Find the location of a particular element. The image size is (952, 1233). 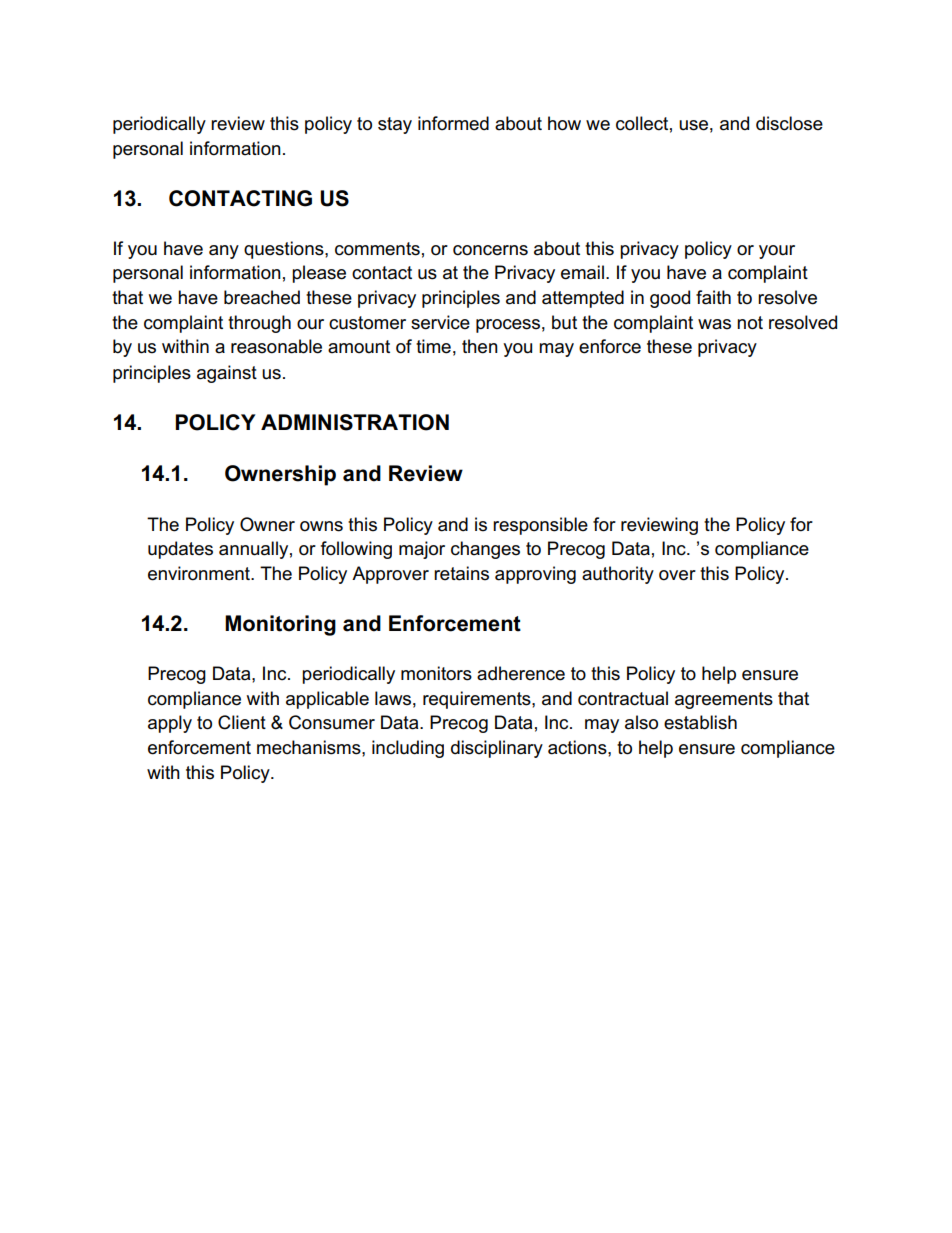

disciplinary is located at coordinates (497, 749).
